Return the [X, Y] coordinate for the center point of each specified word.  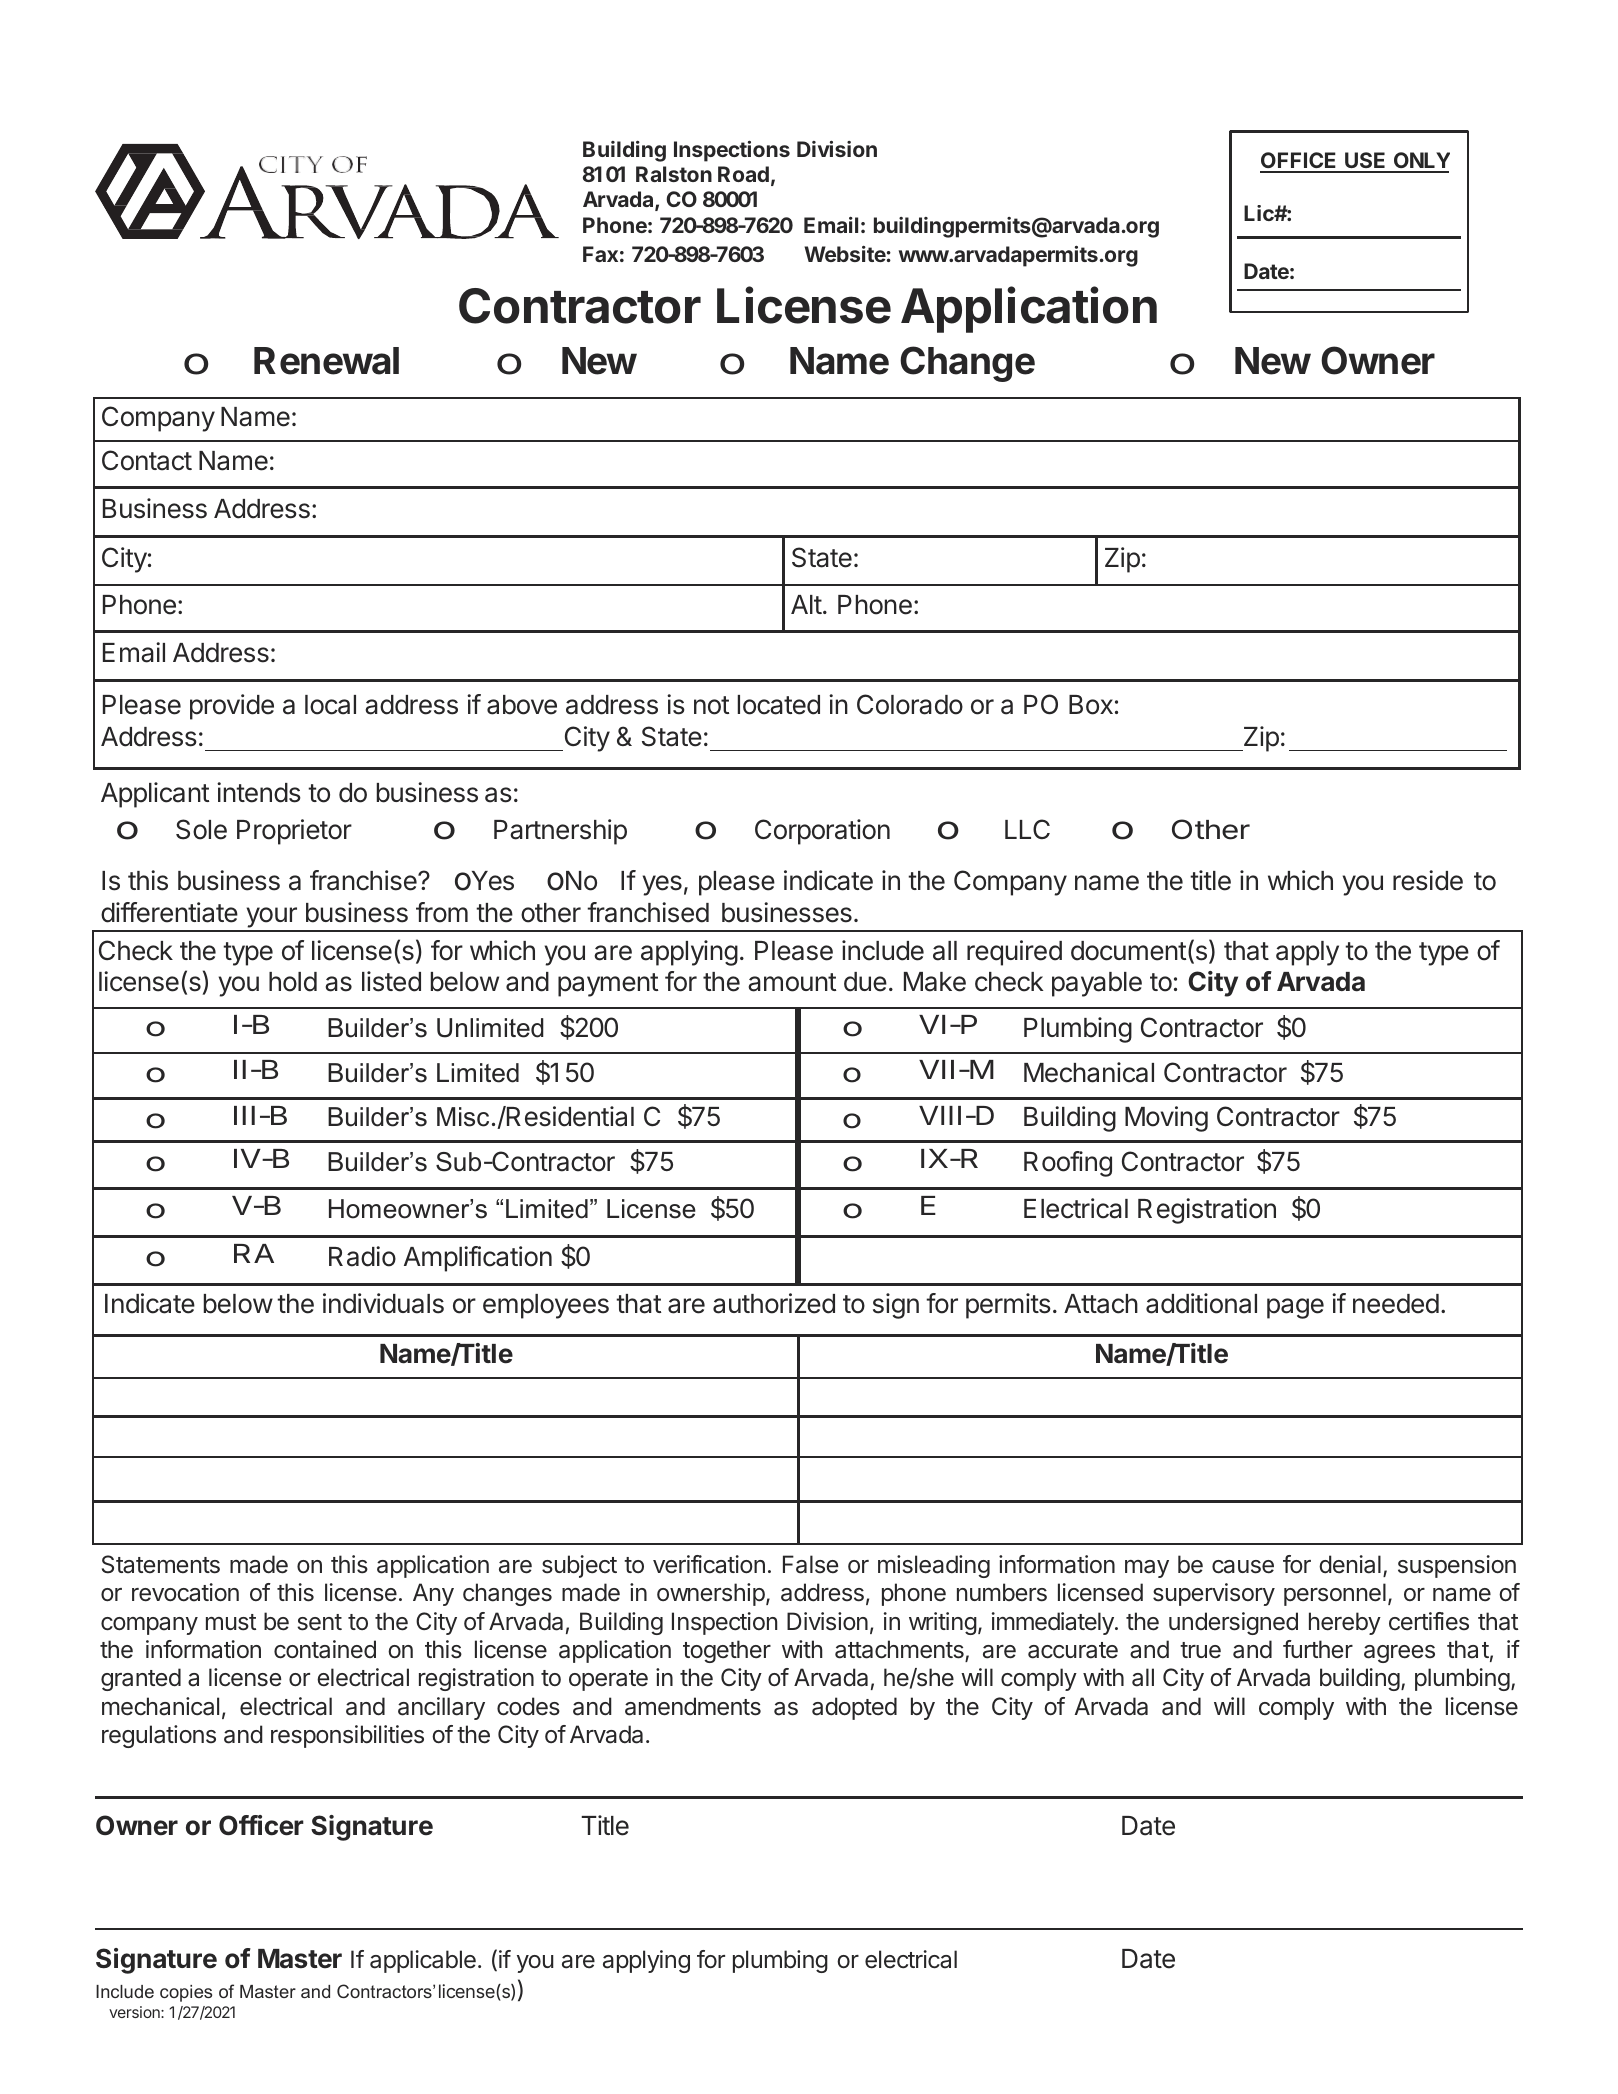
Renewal [326, 361]
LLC [1027, 829]
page [1295, 1308]
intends [259, 792]
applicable [423, 1961]
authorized [774, 1303]
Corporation [822, 832]
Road [743, 174]
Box [1091, 705]
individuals [383, 1303]
